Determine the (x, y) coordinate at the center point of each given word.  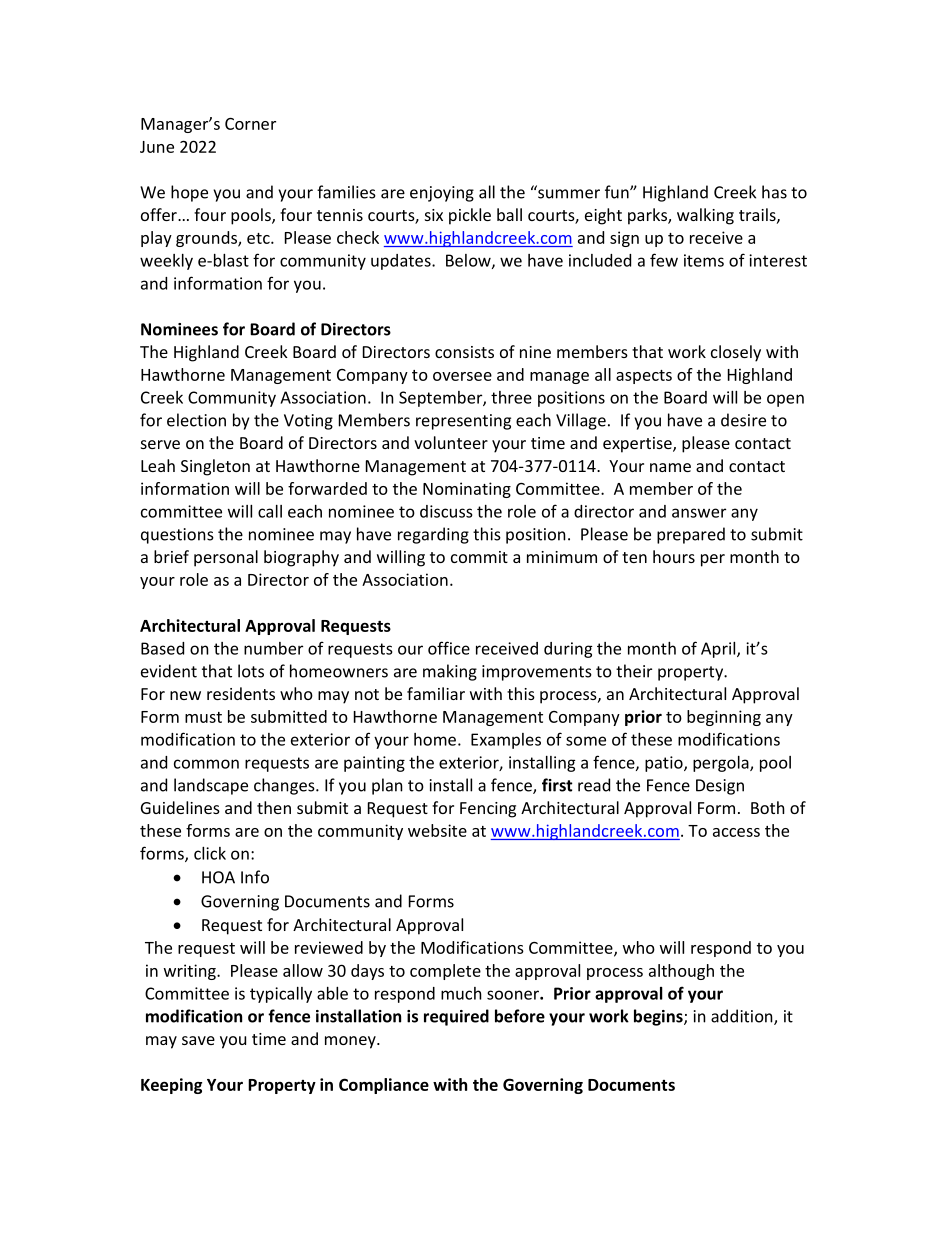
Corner (250, 124)
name (670, 467)
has (774, 192)
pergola (722, 764)
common (206, 764)
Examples (506, 741)
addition (743, 1017)
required (456, 1017)
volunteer (451, 442)
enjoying (442, 194)
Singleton (215, 467)
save (198, 1040)
